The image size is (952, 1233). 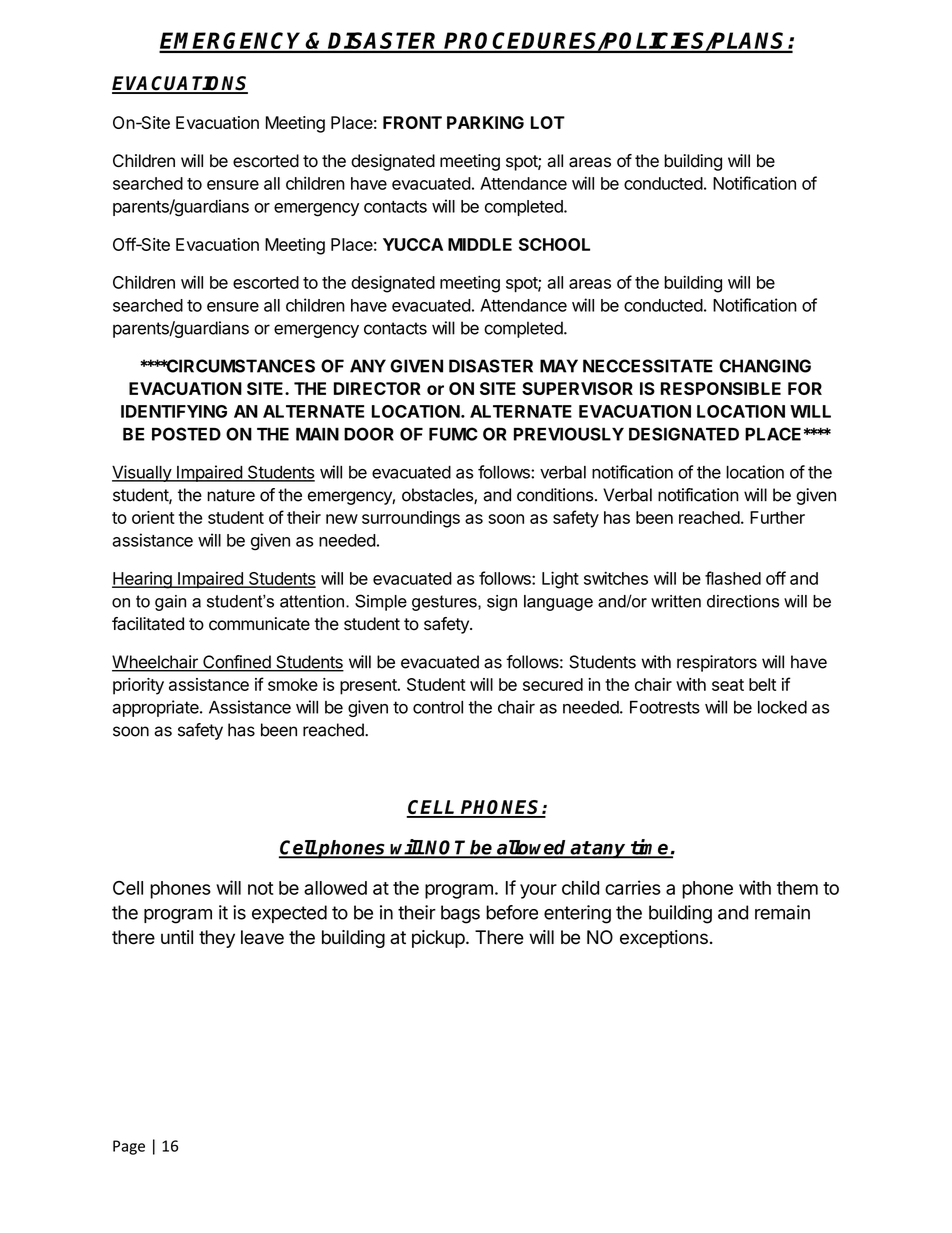 I want to click on Page, so click(x=129, y=1147).
